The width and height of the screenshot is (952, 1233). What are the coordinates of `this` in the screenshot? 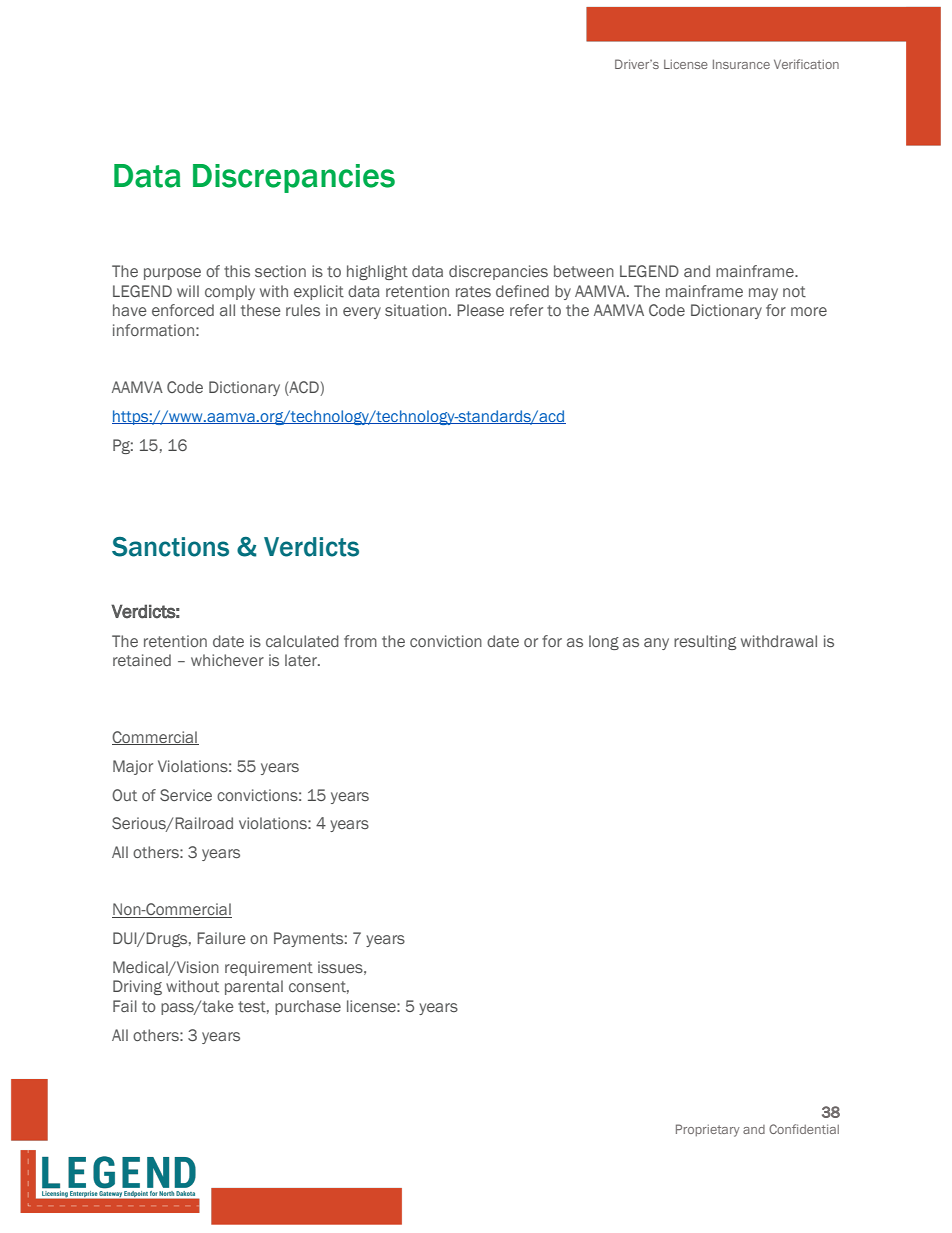 It's located at (237, 271).
